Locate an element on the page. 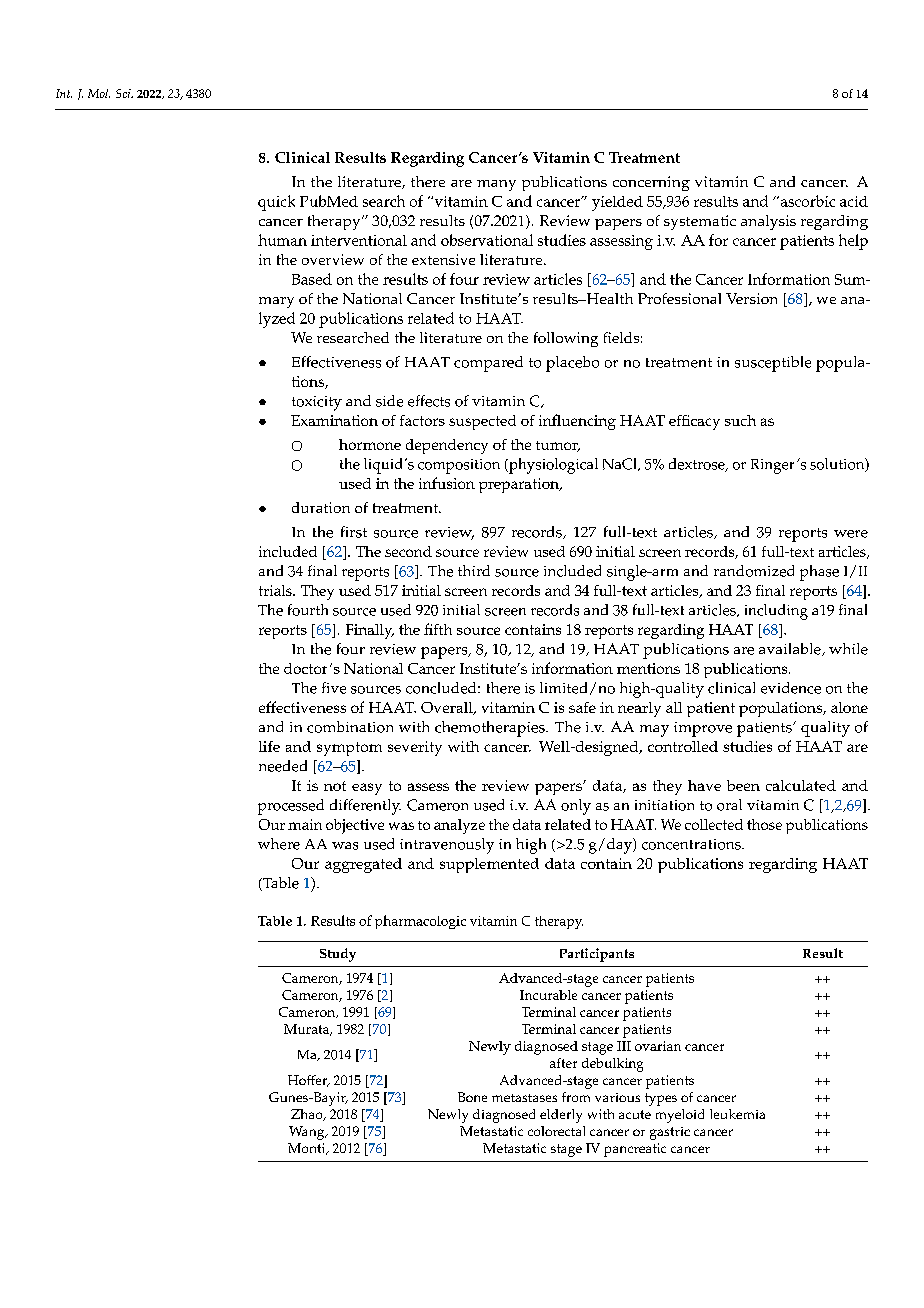  many is located at coordinates (496, 185).
